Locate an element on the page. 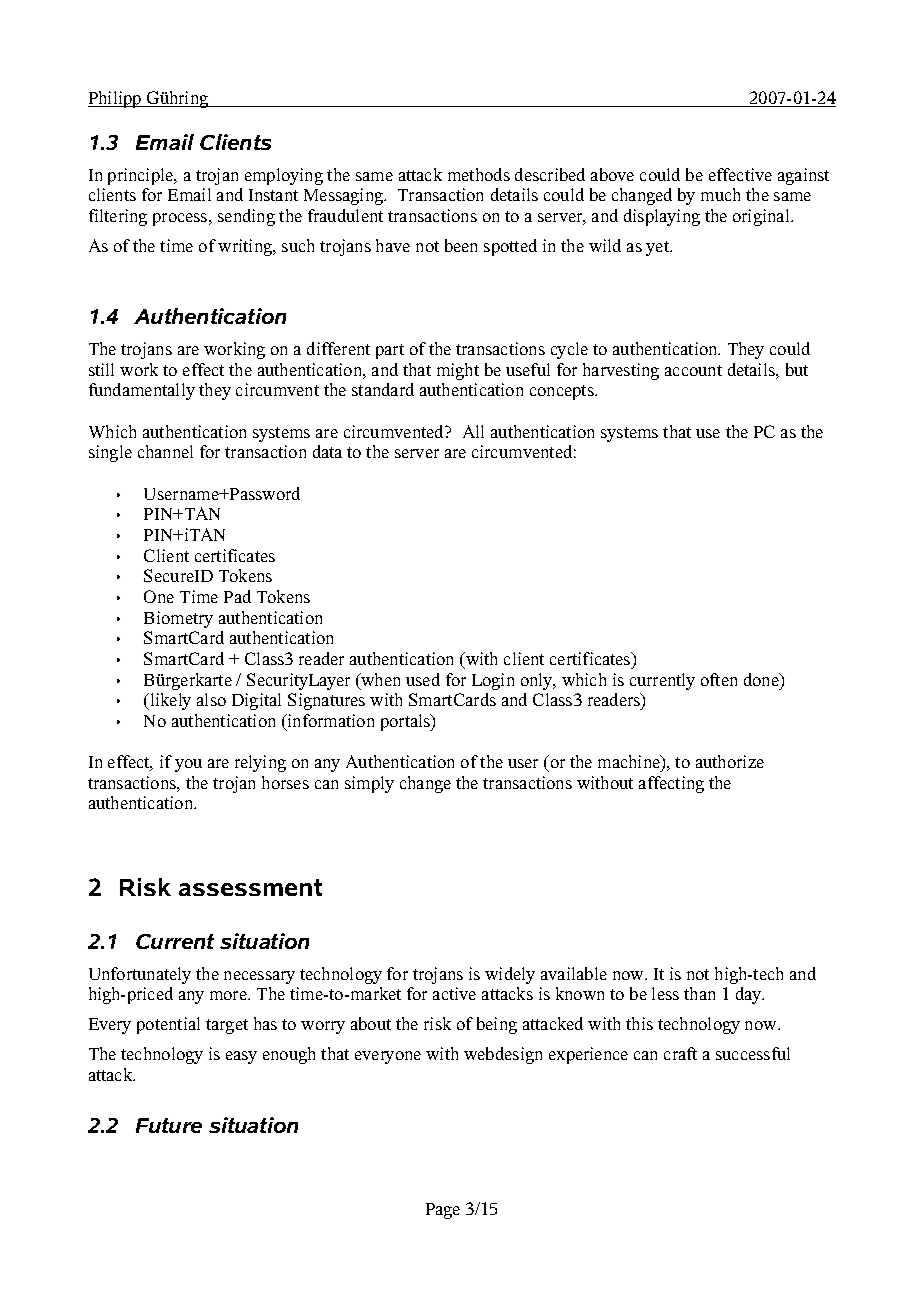  data is located at coordinates (327, 451).
